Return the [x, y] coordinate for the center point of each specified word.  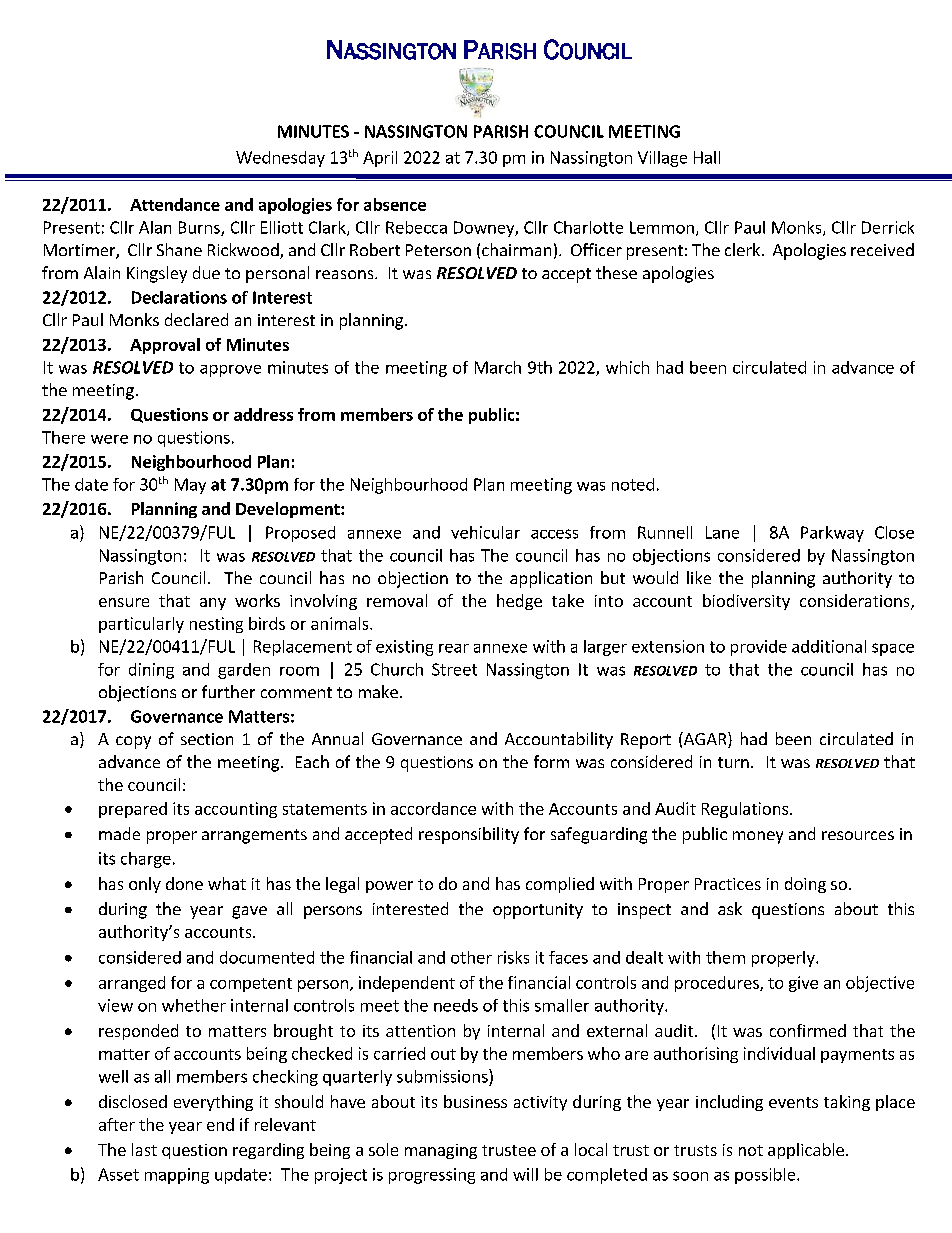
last [144, 1149]
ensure [124, 602]
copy [133, 742]
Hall [707, 157]
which [627, 367]
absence [395, 204]
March [498, 367]
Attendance [175, 204]
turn [733, 762]
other [471, 957]
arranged [132, 984]
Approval [165, 346]
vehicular [485, 532]
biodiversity [746, 602]
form [551, 761]
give [803, 984]
